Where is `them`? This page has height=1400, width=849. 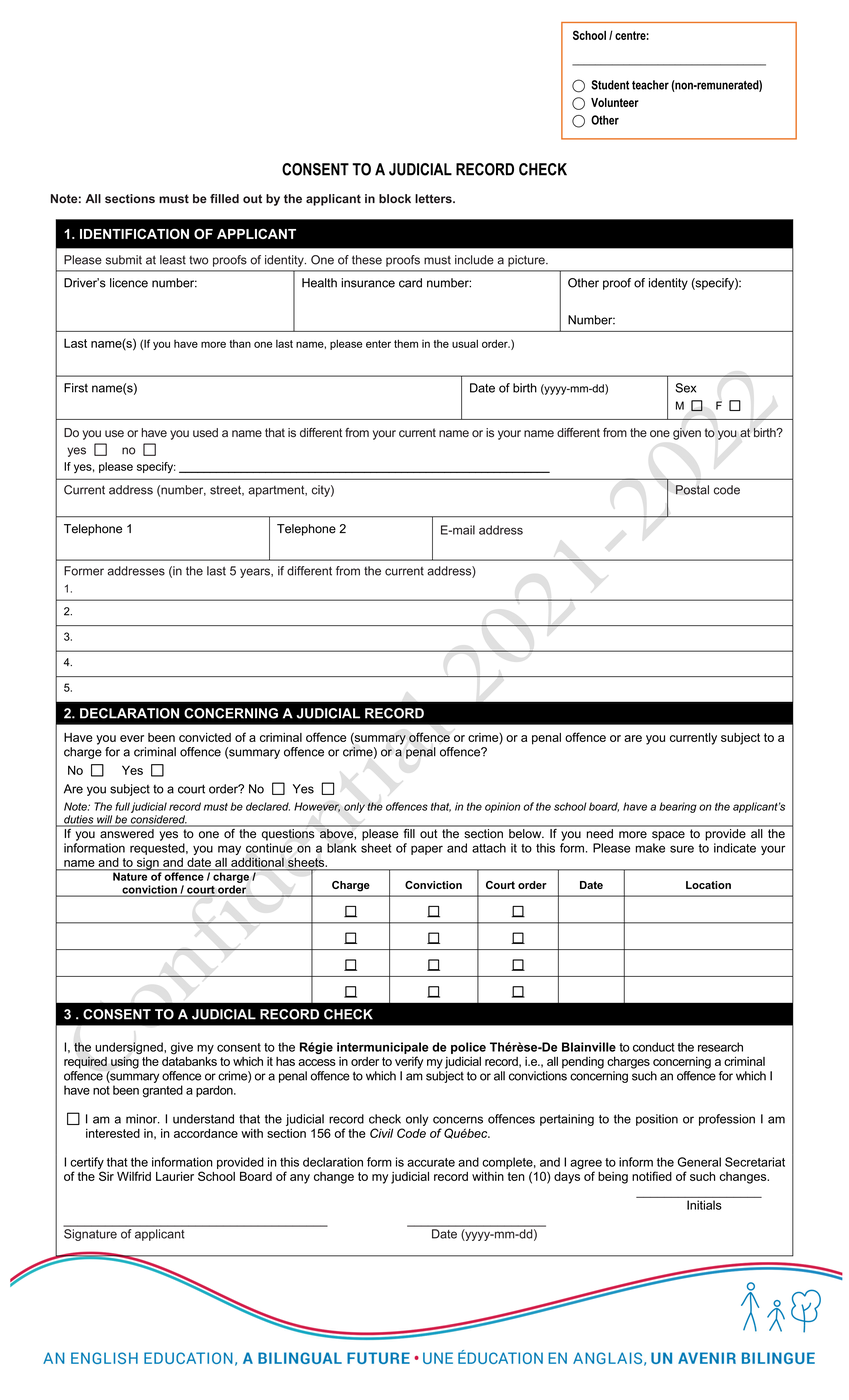
them is located at coordinates (406, 343).
